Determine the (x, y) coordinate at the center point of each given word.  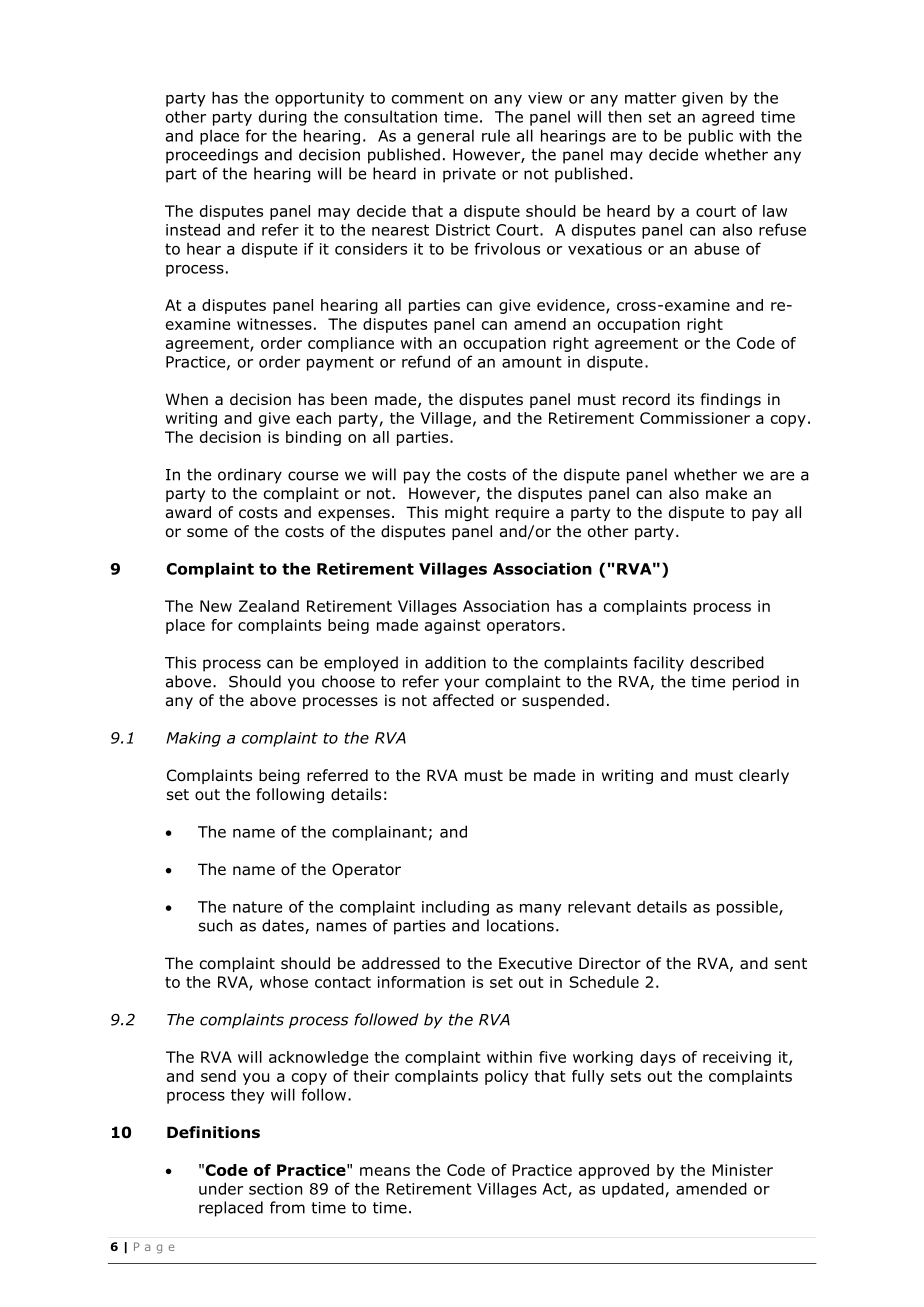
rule (496, 135)
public (711, 137)
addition (455, 662)
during (283, 118)
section (275, 1189)
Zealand (269, 606)
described (727, 662)
